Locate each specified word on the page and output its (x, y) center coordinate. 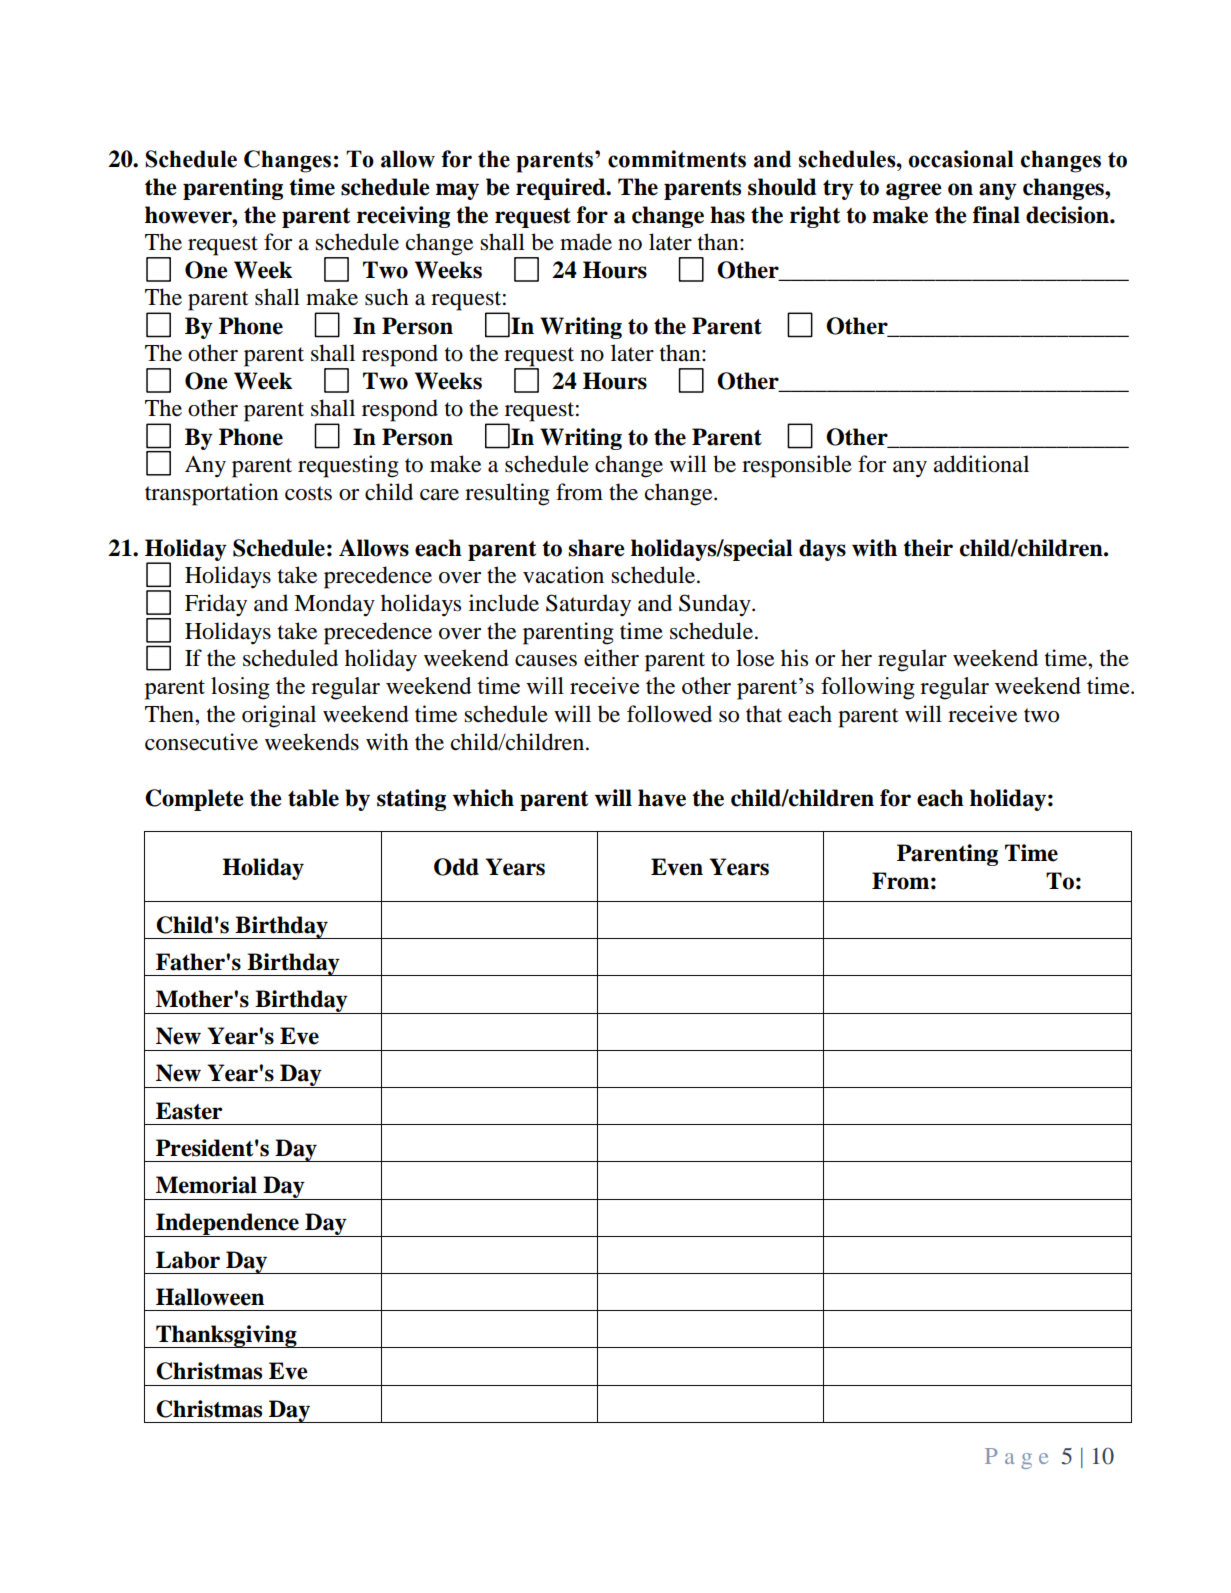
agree (914, 191)
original (279, 716)
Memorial (206, 1185)
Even (677, 867)
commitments (677, 159)
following (868, 688)
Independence (227, 1225)
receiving (403, 217)
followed (669, 714)
